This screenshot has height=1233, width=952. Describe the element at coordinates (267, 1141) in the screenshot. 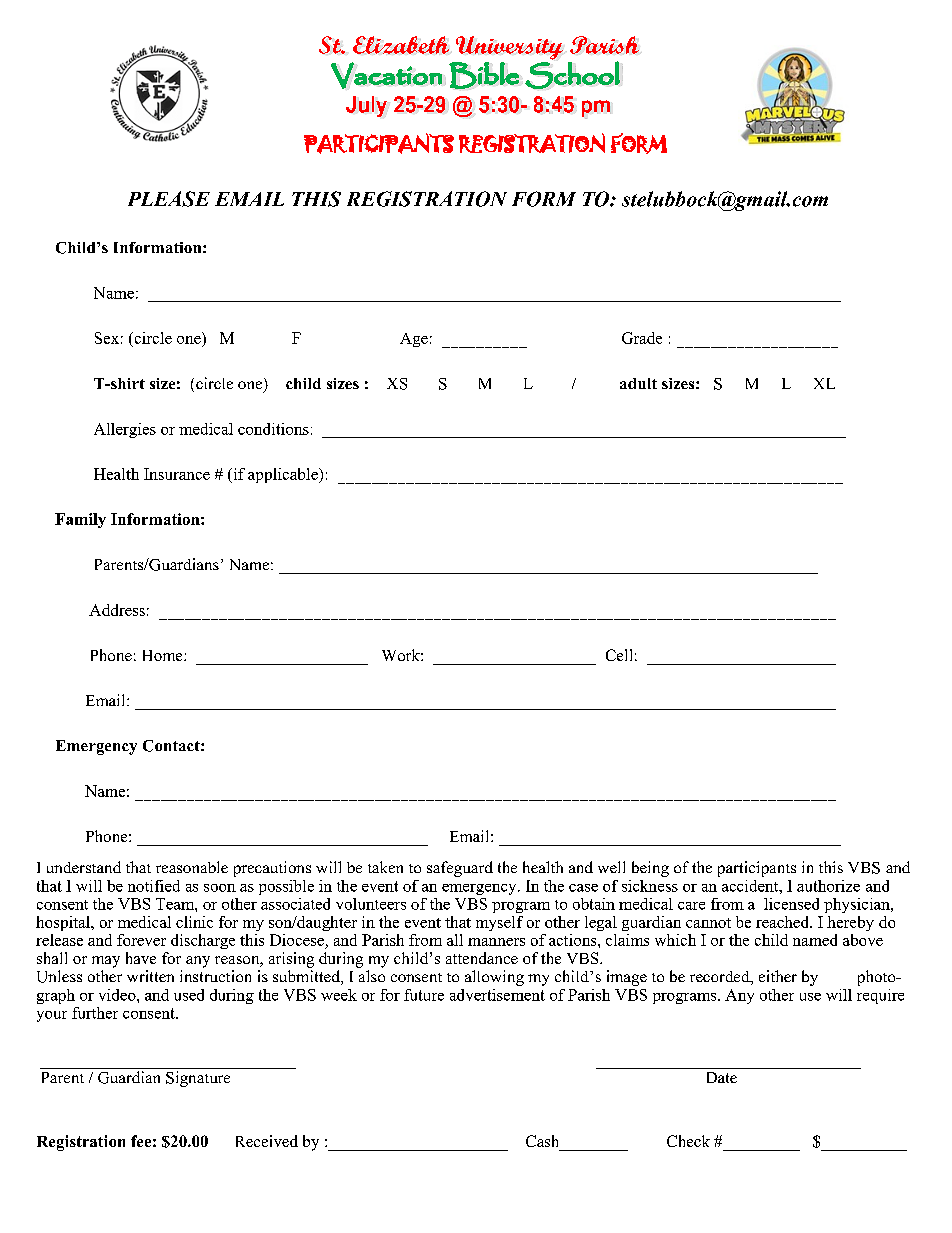

I see `Received` at that location.
